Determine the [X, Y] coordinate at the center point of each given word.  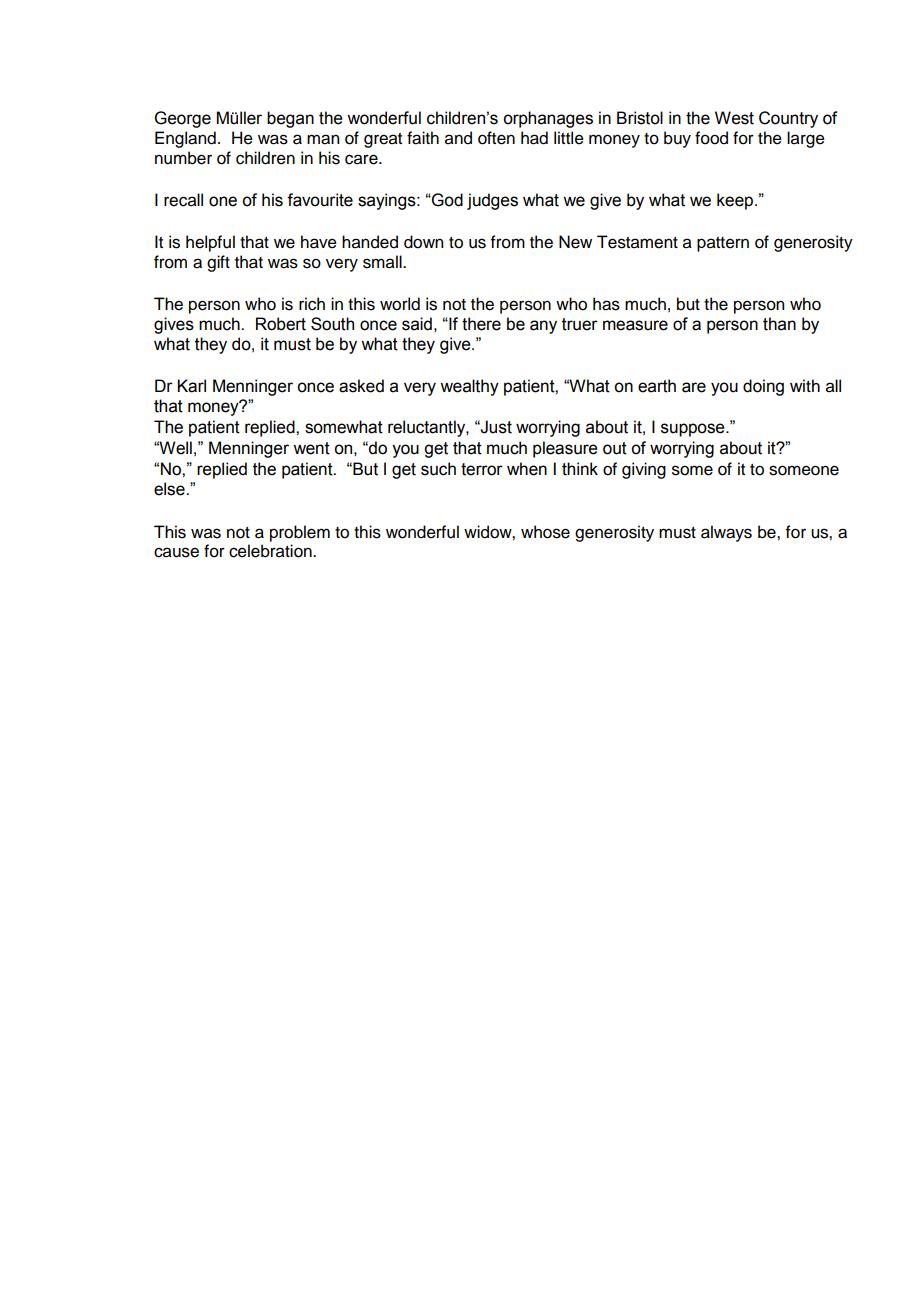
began [290, 119]
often [496, 138]
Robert [281, 324]
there [481, 324]
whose [545, 532]
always [726, 533]
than [779, 324]
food [711, 138]
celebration [271, 551]
